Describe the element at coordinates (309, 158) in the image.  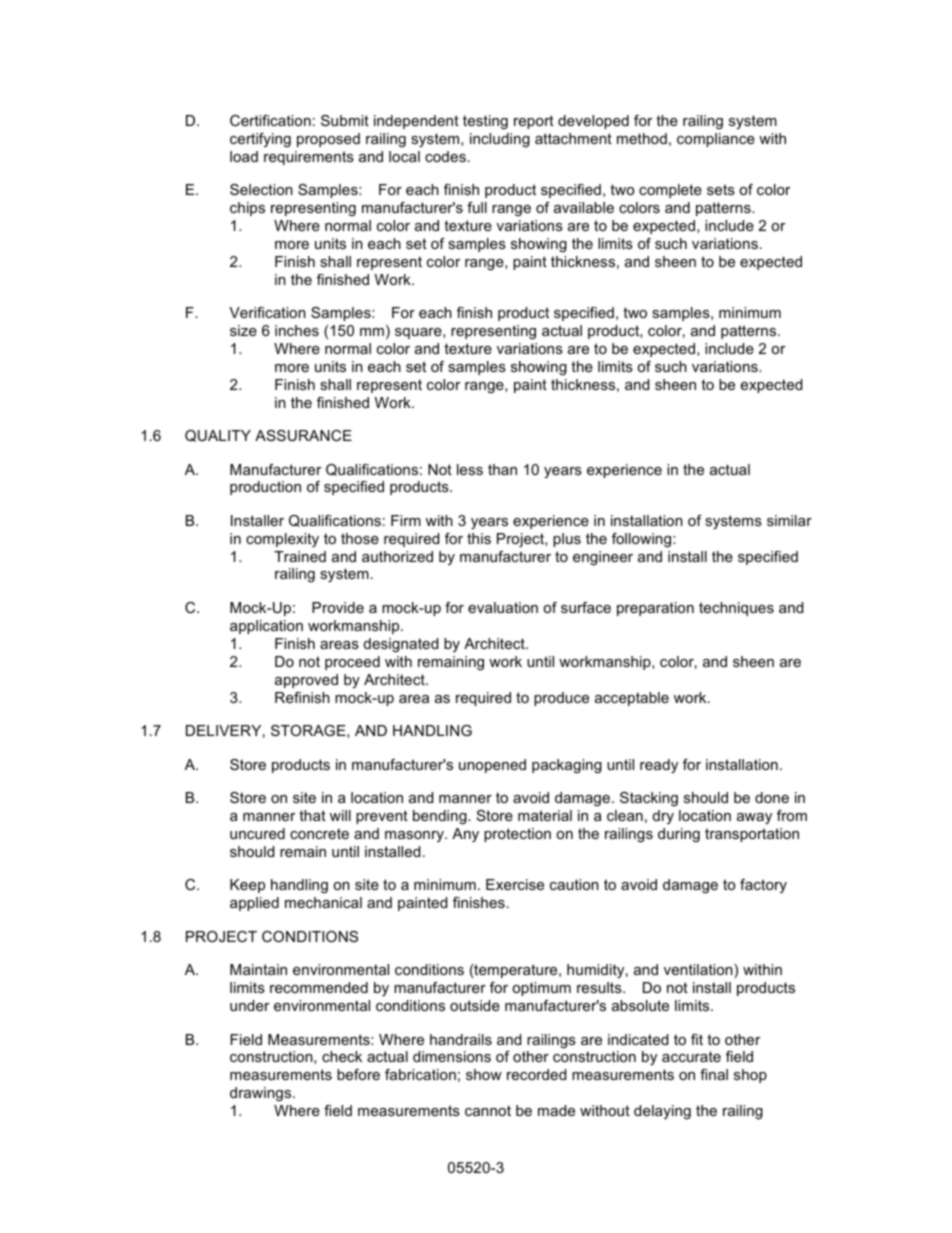
I see `requirements` at that location.
